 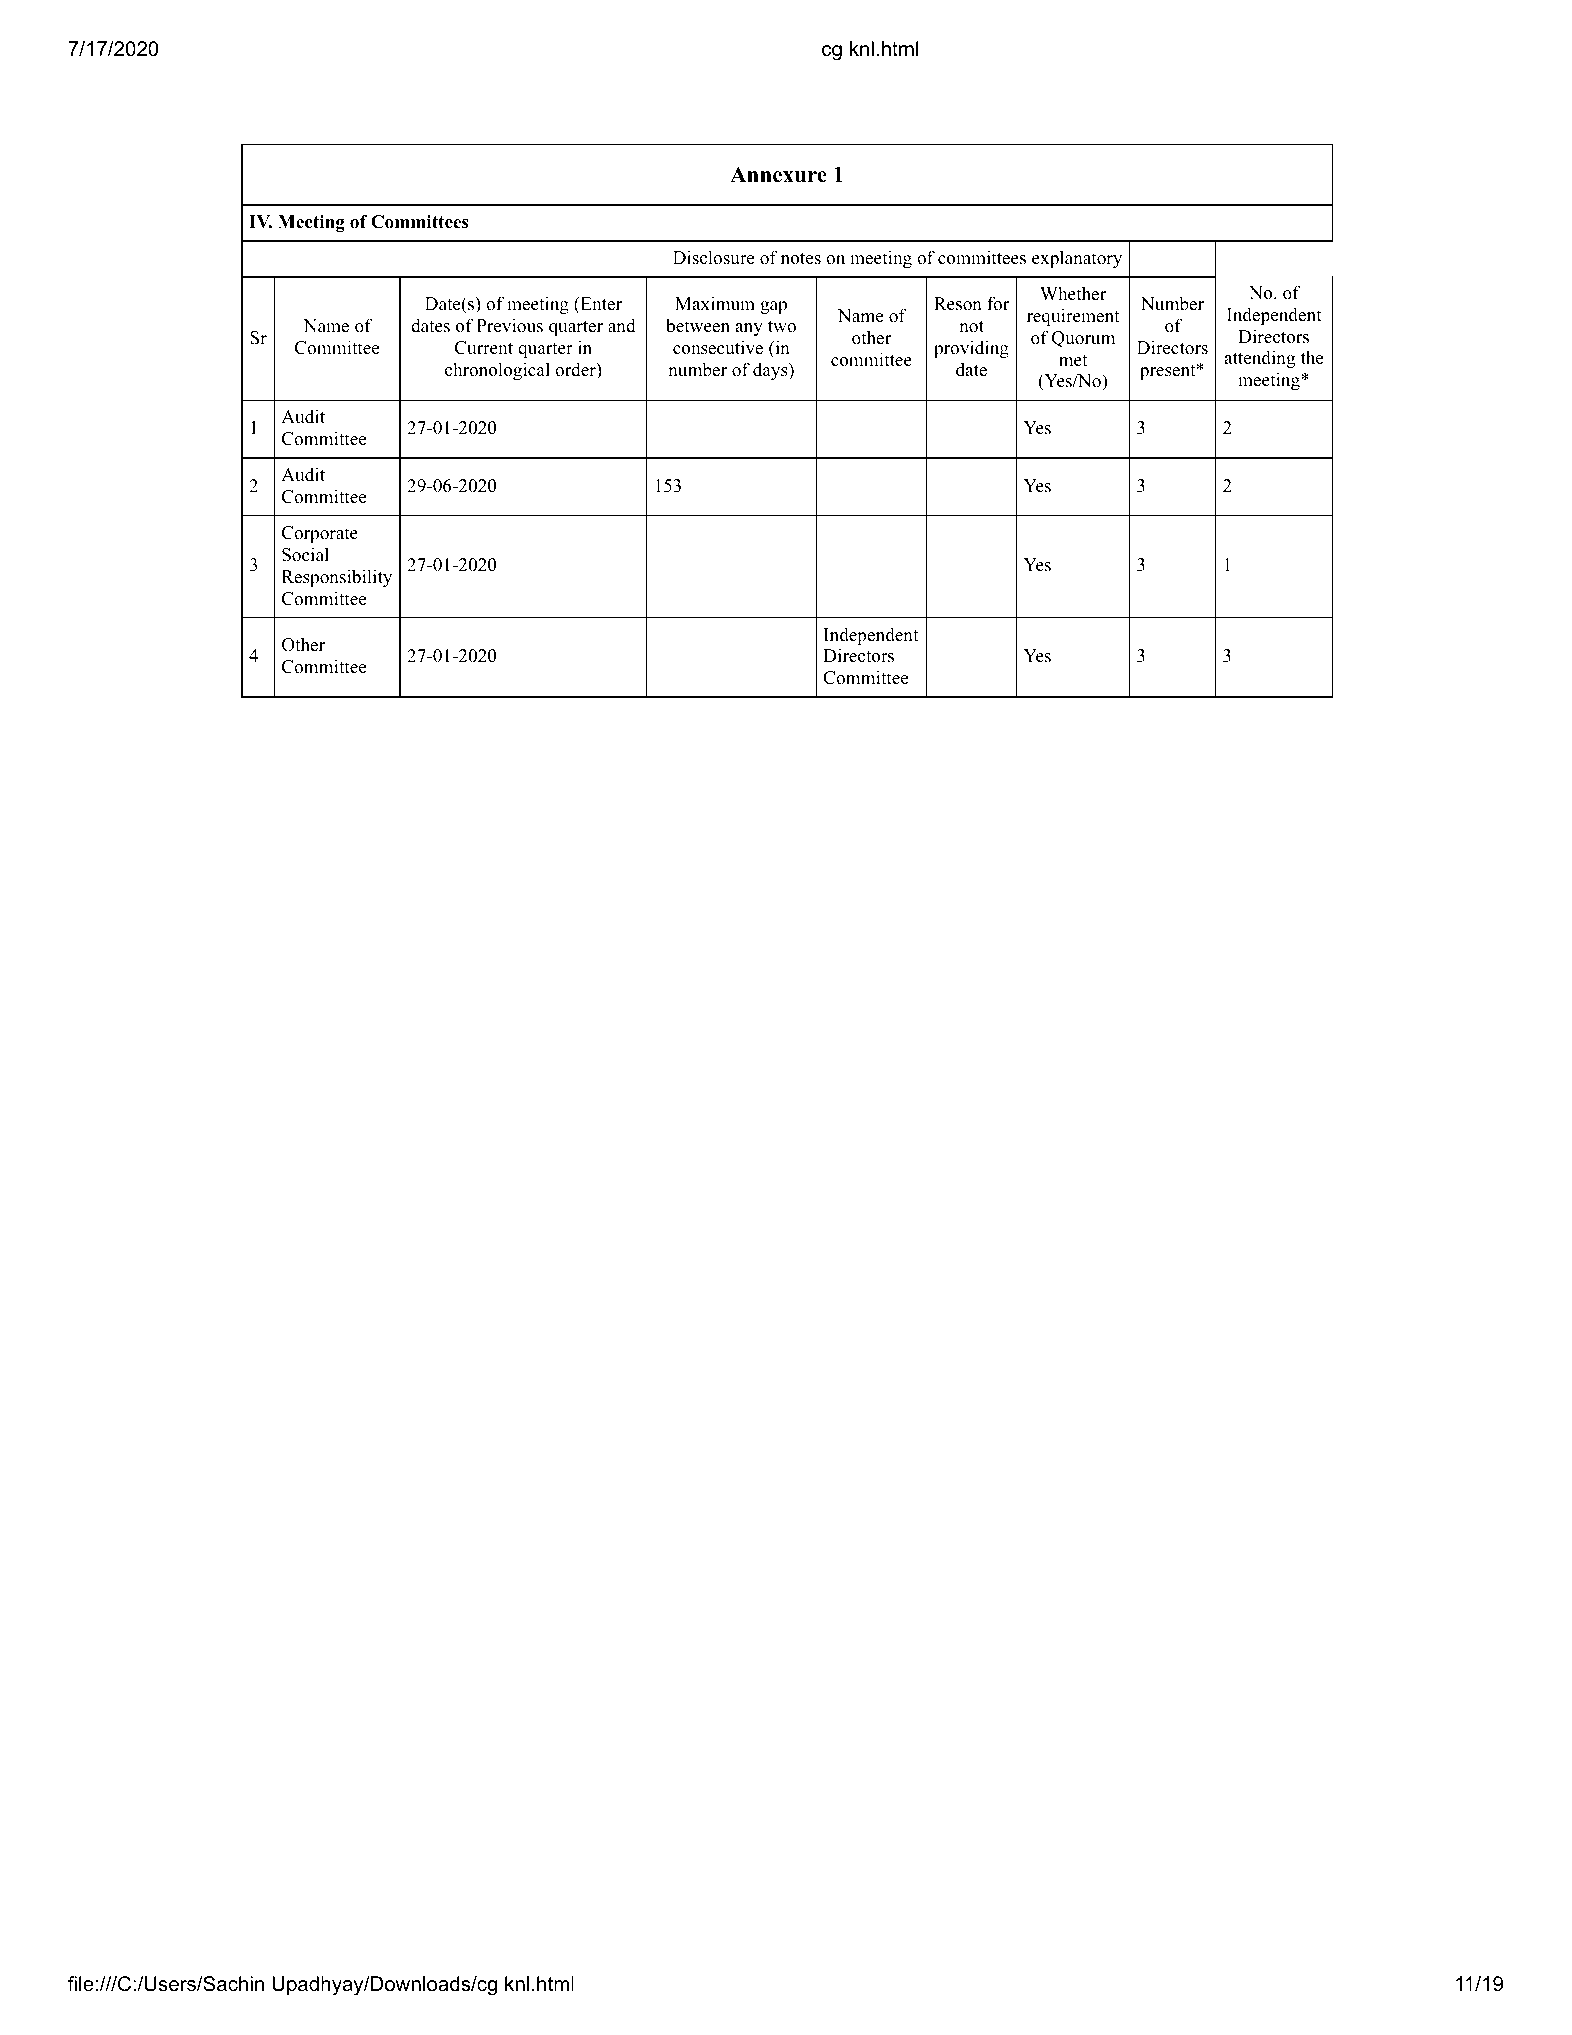 What do you see at coordinates (713, 257) in the screenshot?
I see `Disclosure` at bounding box center [713, 257].
